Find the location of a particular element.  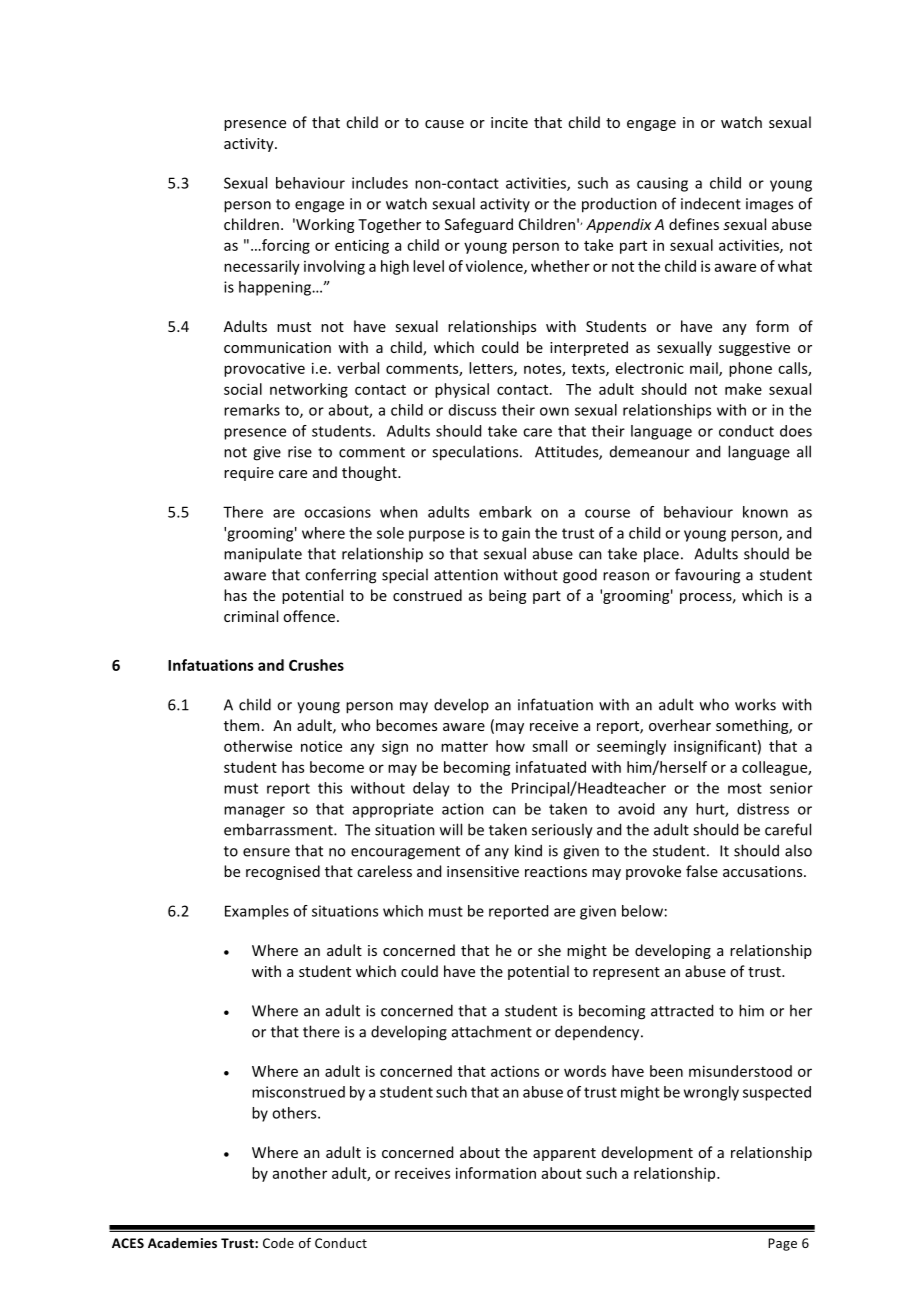

insensitive is located at coordinates (483, 871).
